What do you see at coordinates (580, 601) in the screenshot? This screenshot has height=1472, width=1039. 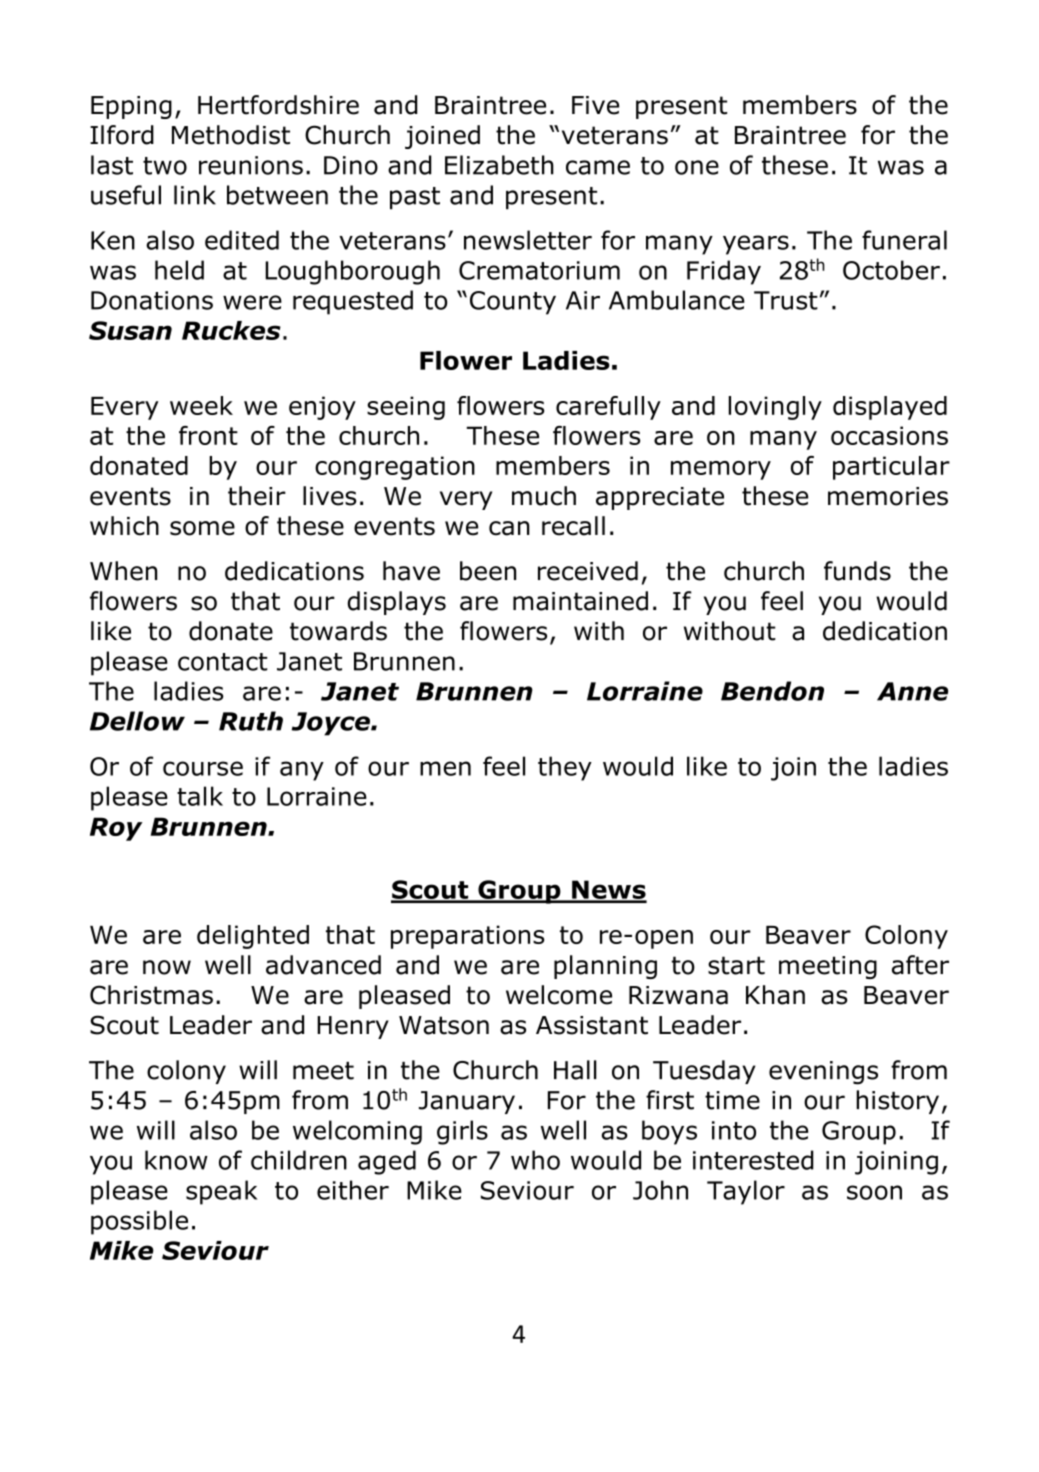 I see `maintained` at bounding box center [580, 601].
